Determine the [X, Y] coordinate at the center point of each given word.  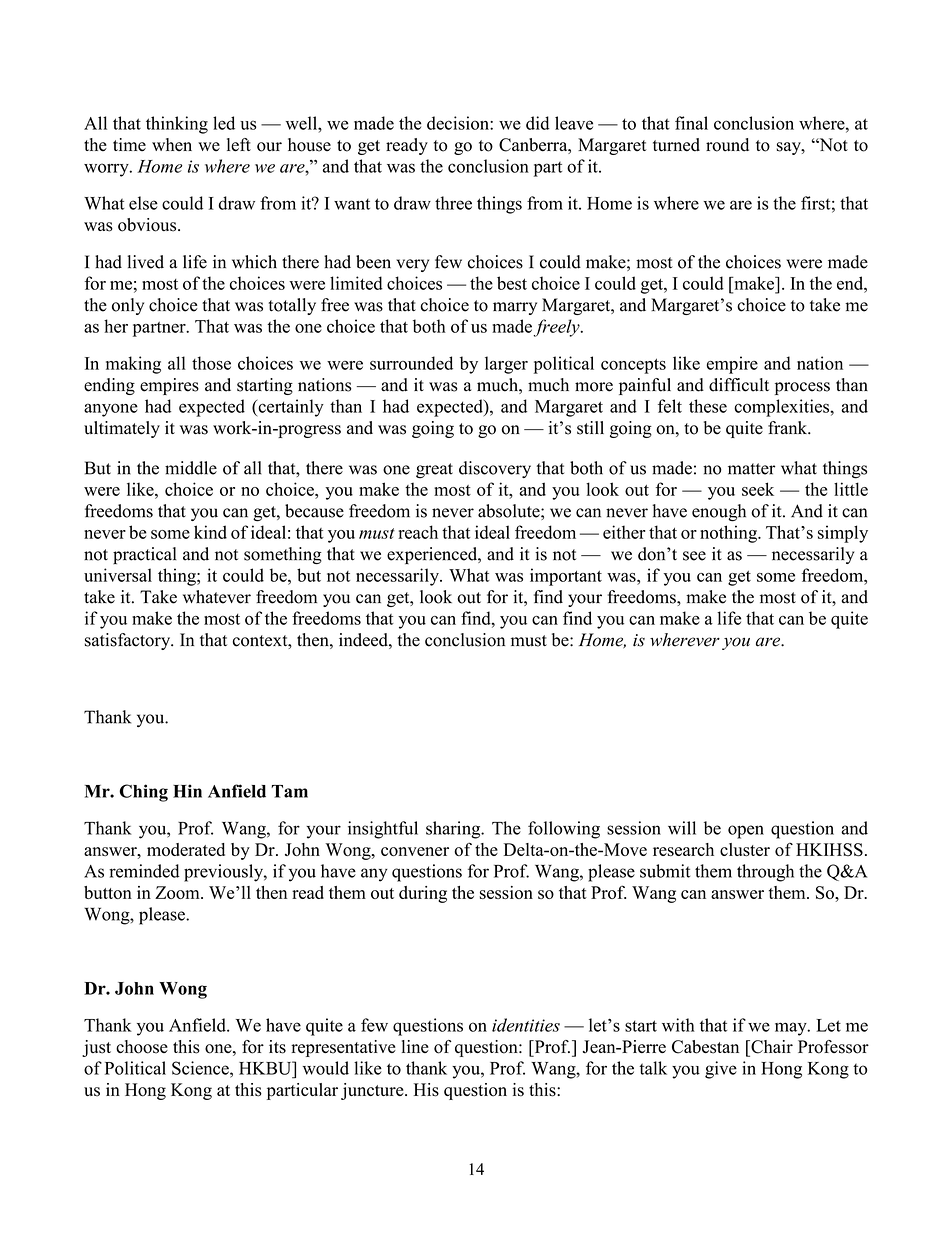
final [691, 123]
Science [201, 1068]
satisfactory [129, 641]
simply [843, 534]
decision [459, 123]
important [566, 577]
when [172, 144]
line [415, 1046]
